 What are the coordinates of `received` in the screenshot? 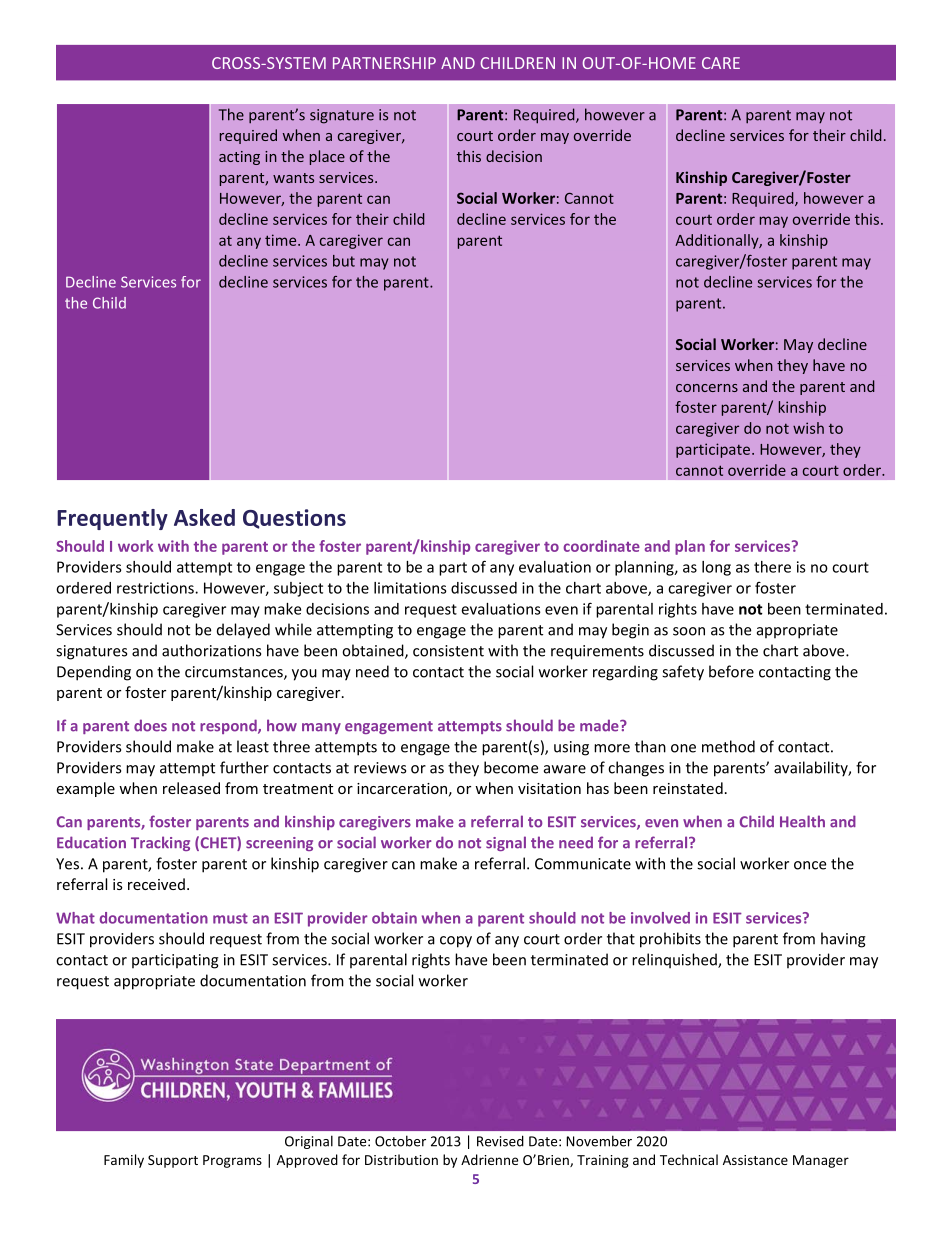 It's located at (156, 884).
